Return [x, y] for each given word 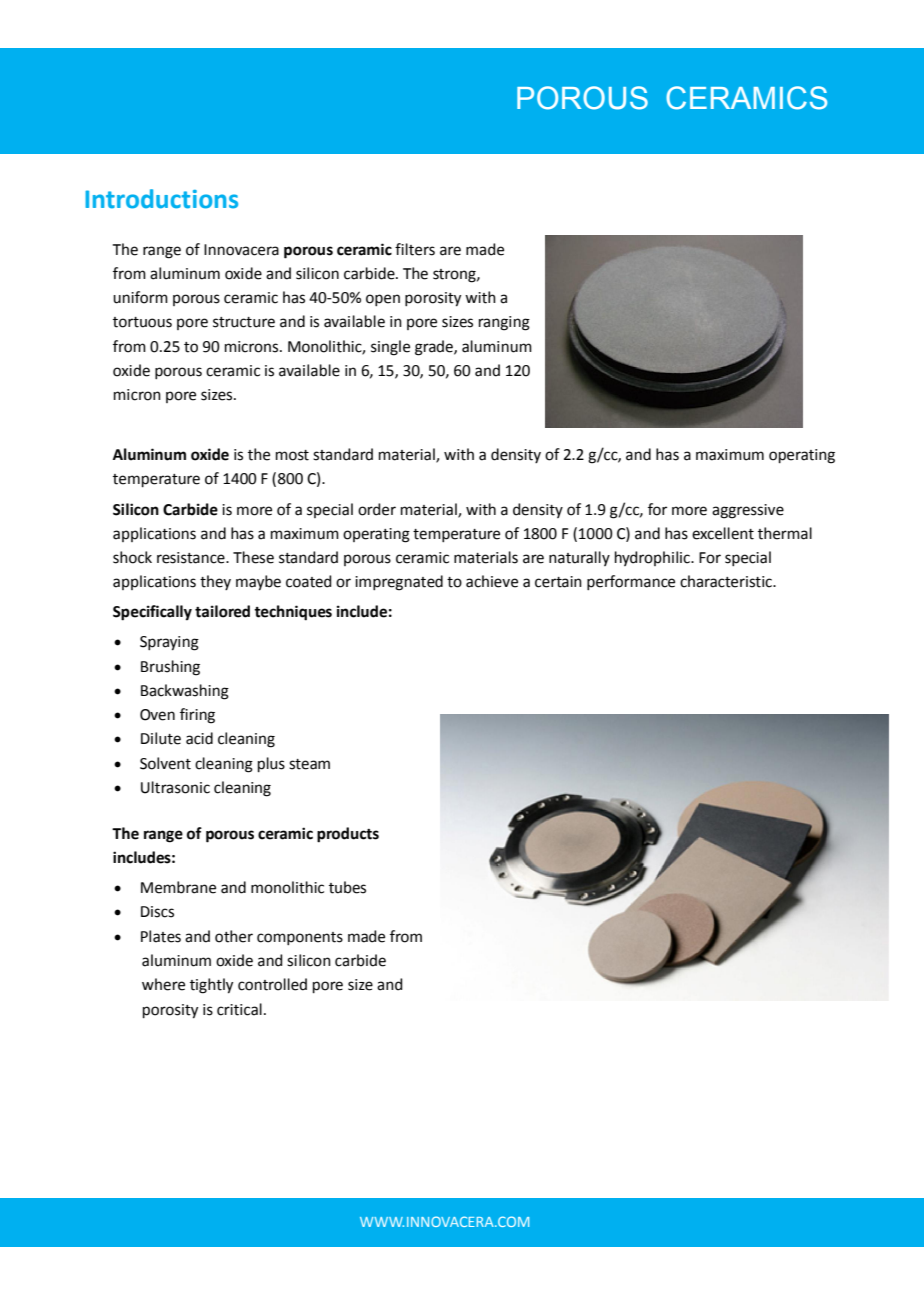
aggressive [748, 511]
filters [415, 249]
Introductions [161, 199]
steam [309, 764]
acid [199, 738]
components [300, 938]
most [292, 455]
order [377, 509]
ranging [504, 323]
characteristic [727, 581]
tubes [347, 887]
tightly [211, 986]
